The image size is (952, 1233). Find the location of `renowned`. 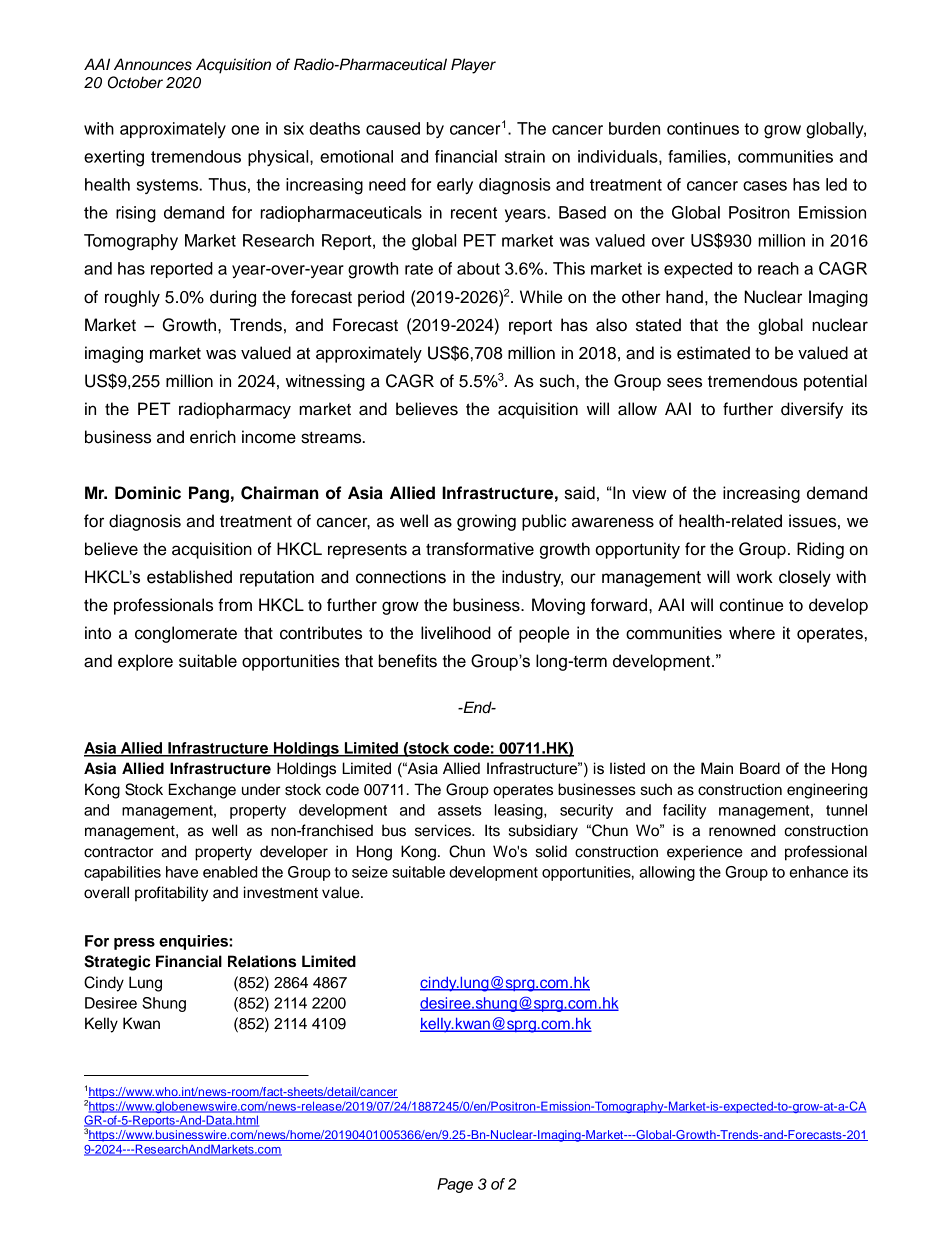

renowned is located at coordinates (742, 830).
